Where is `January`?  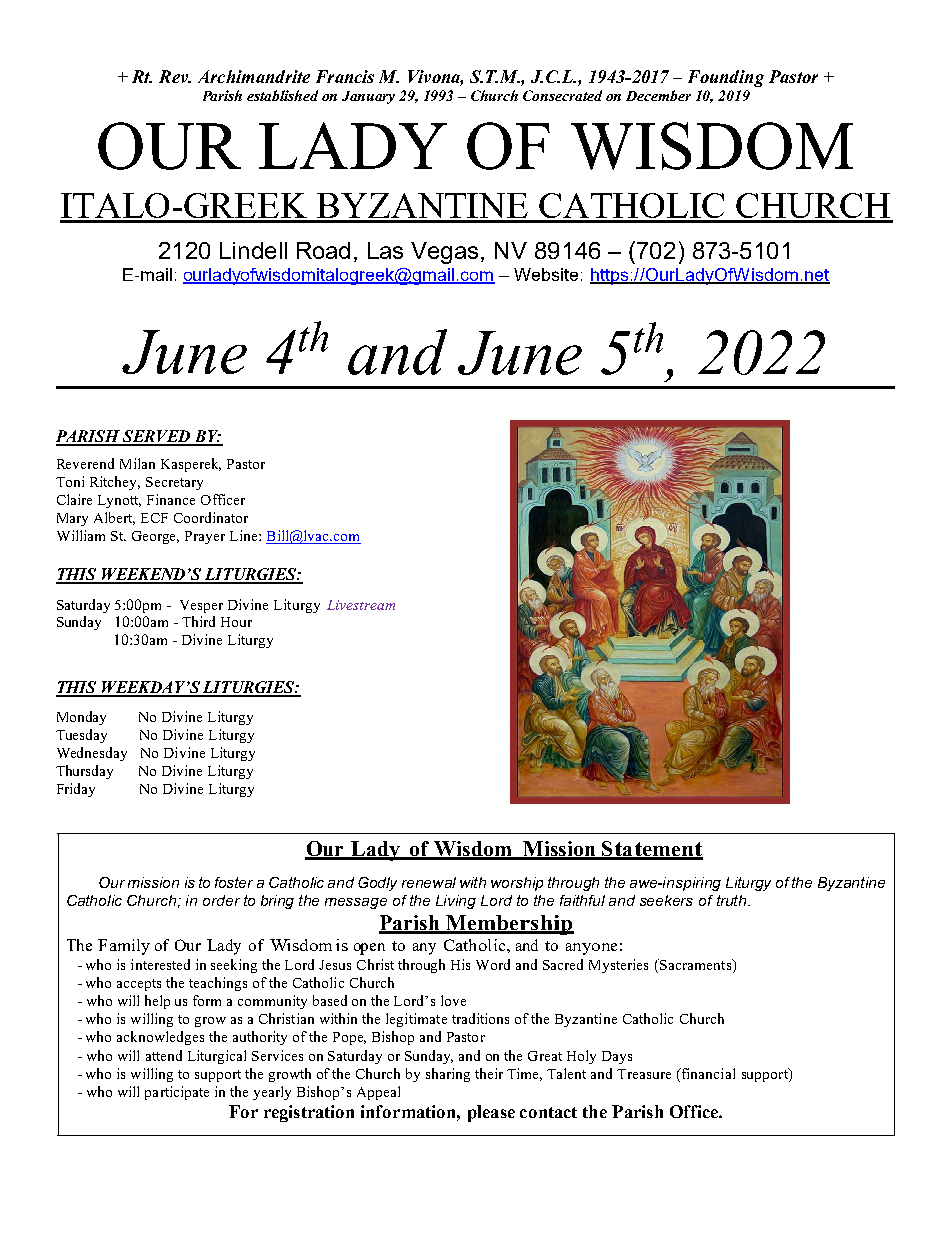 January is located at coordinates (368, 97).
